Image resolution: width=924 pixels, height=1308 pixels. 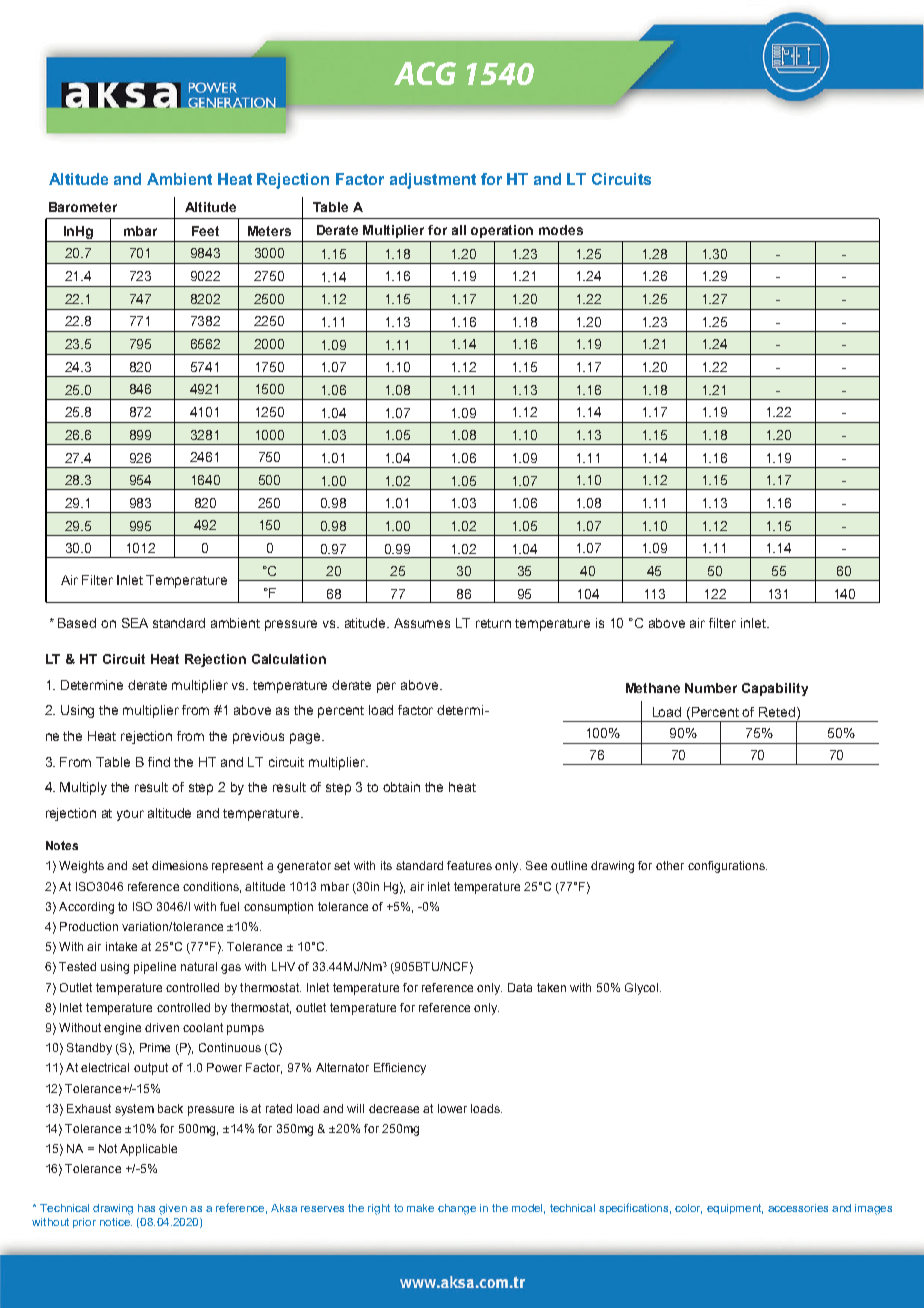 What do you see at coordinates (561, 230) in the screenshot?
I see `modes` at bounding box center [561, 230].
